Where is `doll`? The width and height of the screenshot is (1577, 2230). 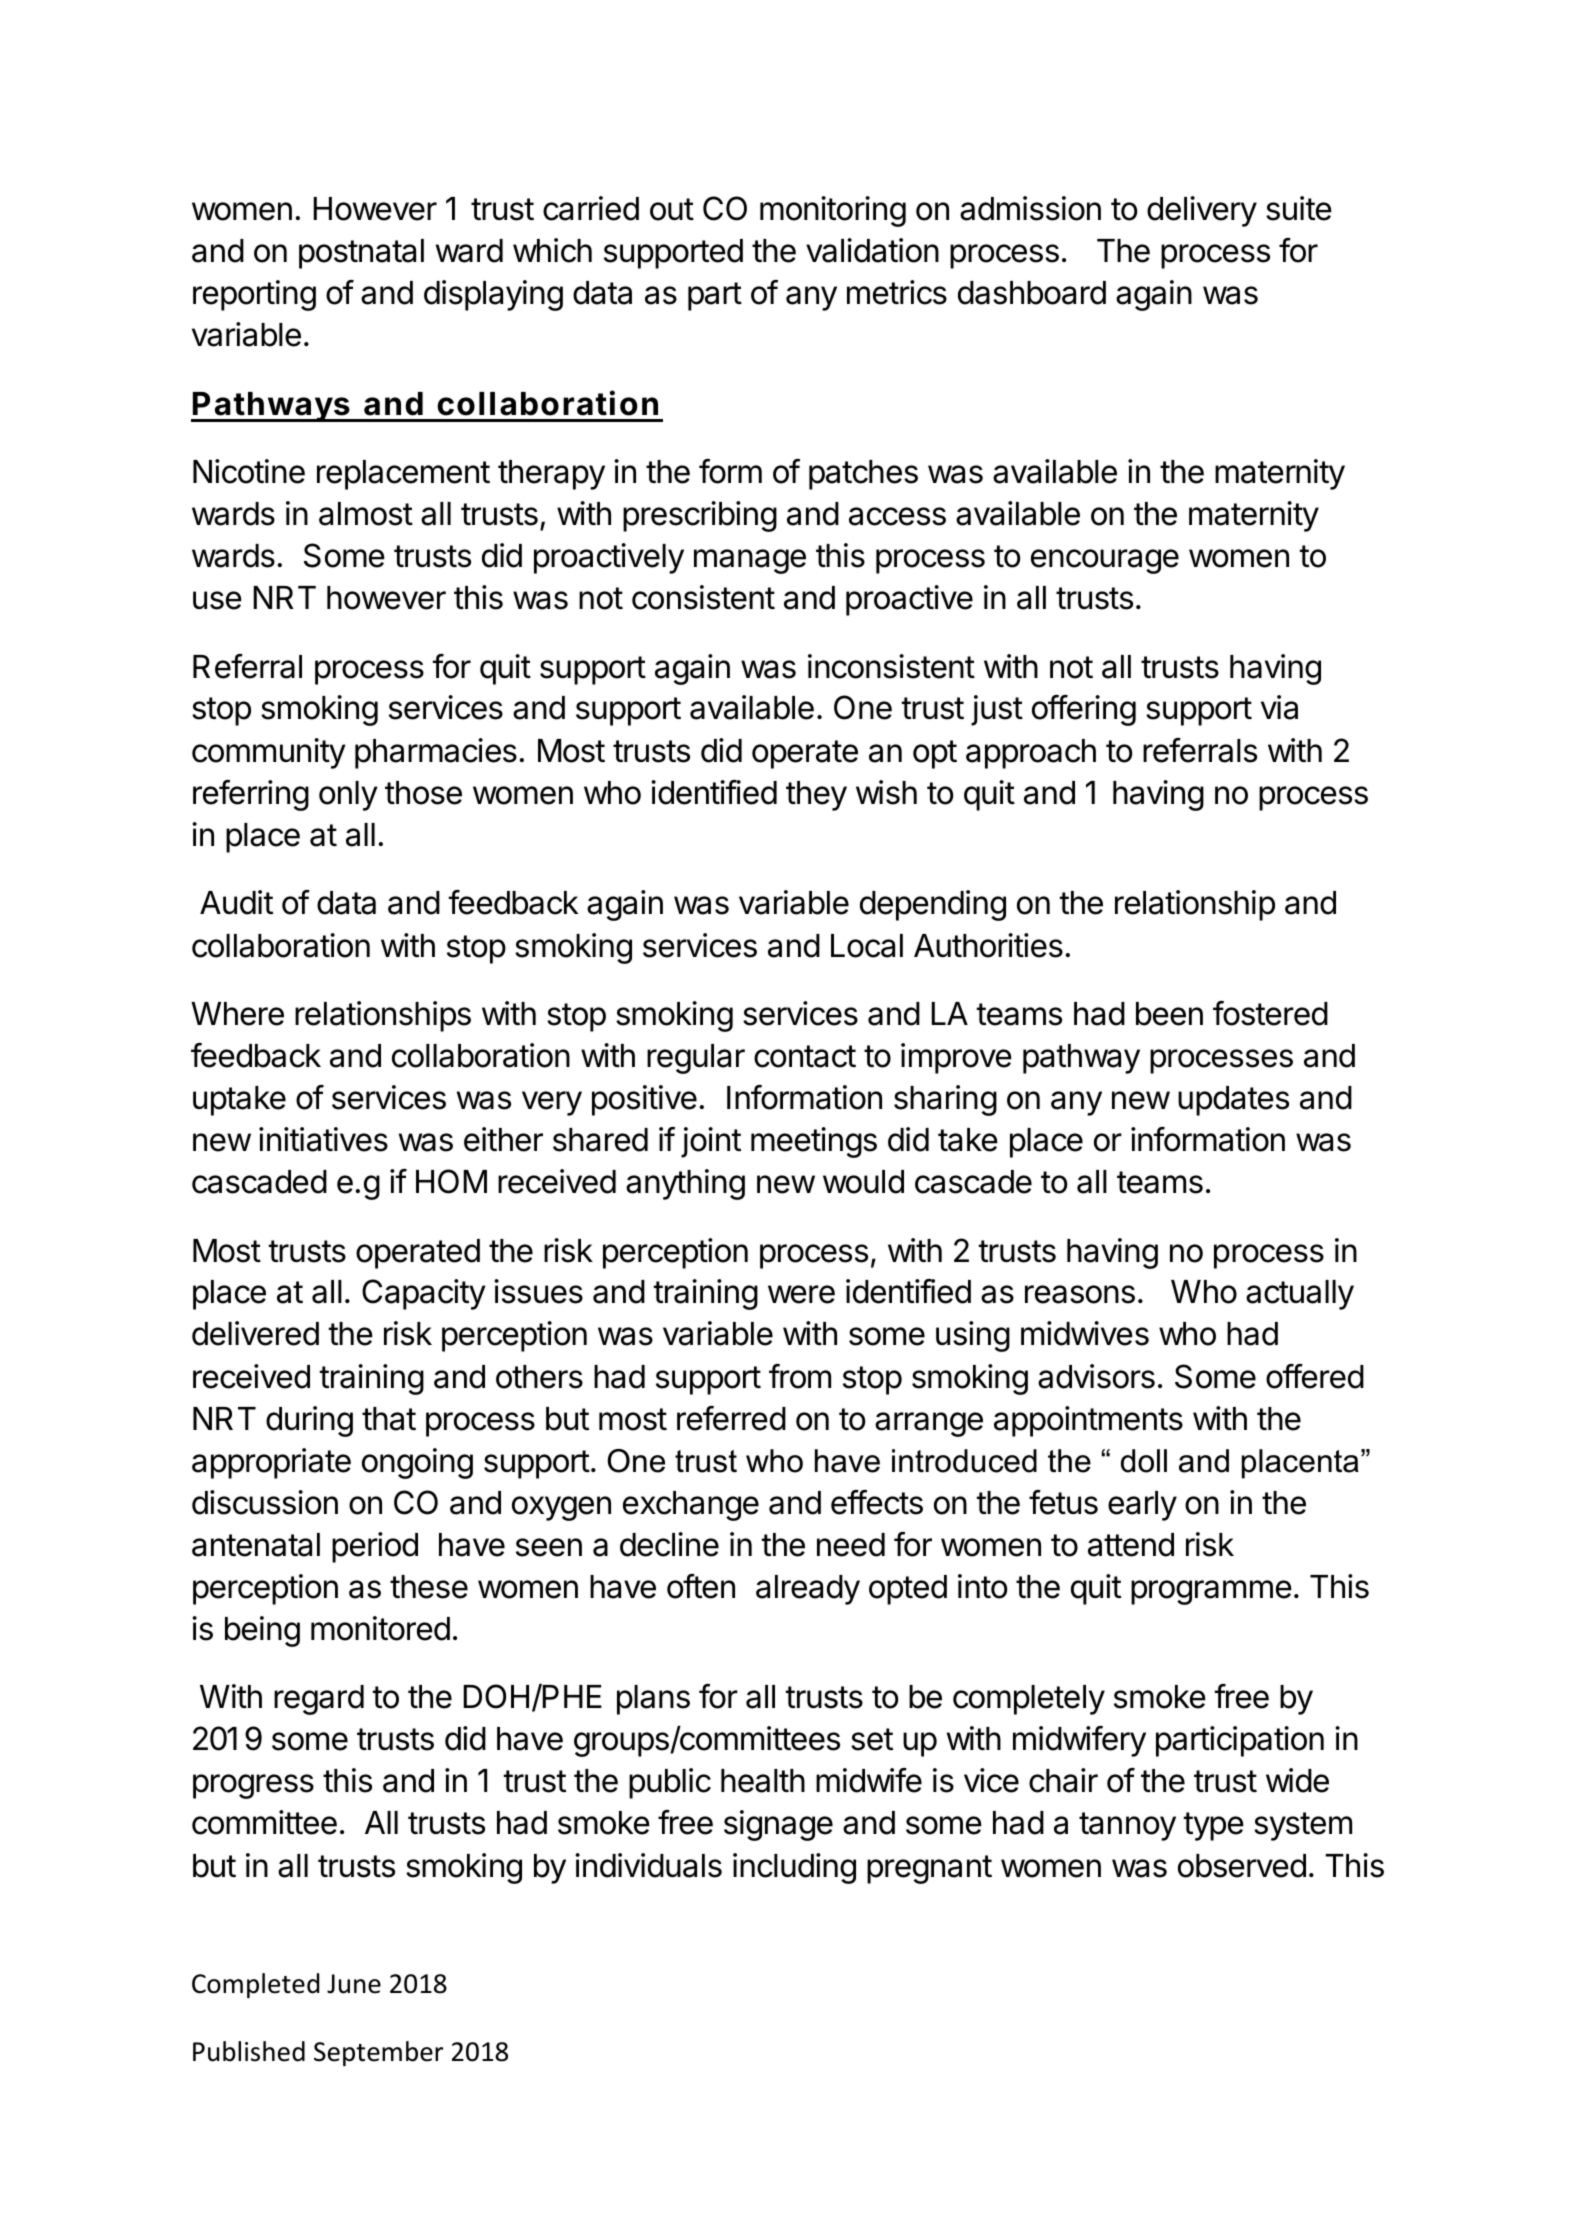 doll is located at coordinates (1144, 1461).
